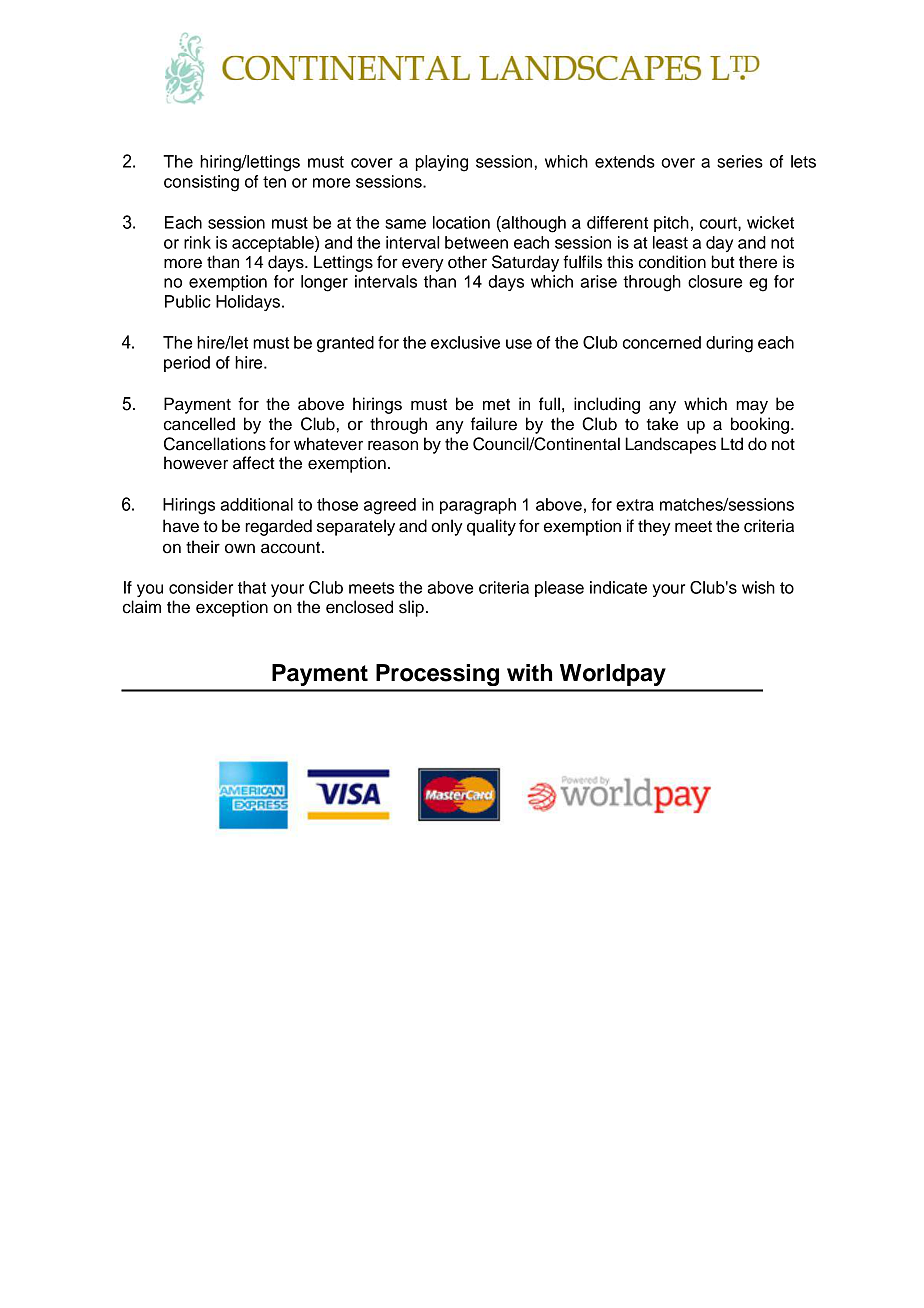 This screenshot has width=924, height=1308. What do you see at coordinates (467, 262) in the screenshot?
I see `other` at bounding box center [467, 262].
